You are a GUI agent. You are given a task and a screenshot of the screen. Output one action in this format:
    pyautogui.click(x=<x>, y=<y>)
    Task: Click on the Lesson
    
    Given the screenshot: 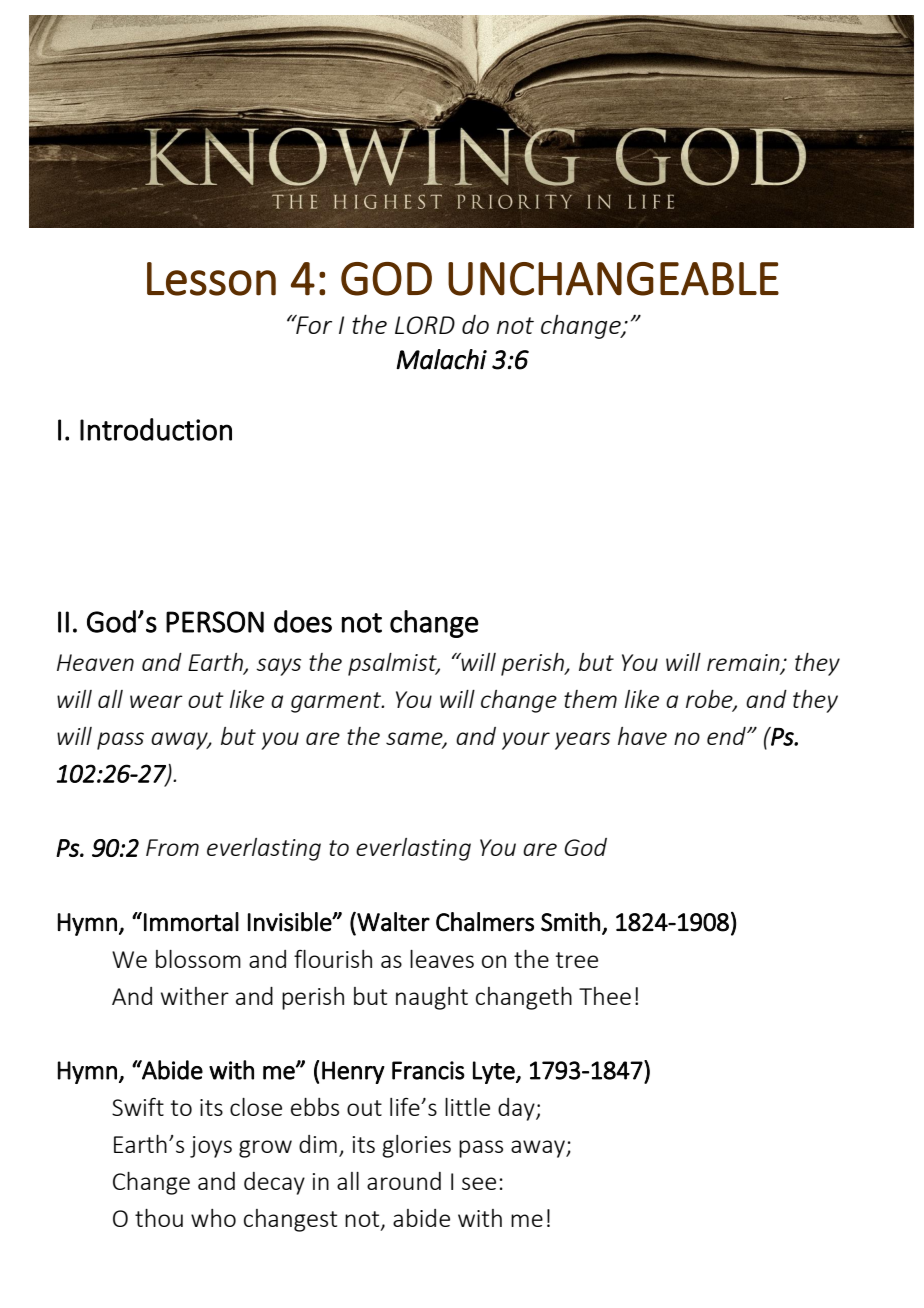 What is the action you would take?
    pyautogui.click(x=211, y=279)
